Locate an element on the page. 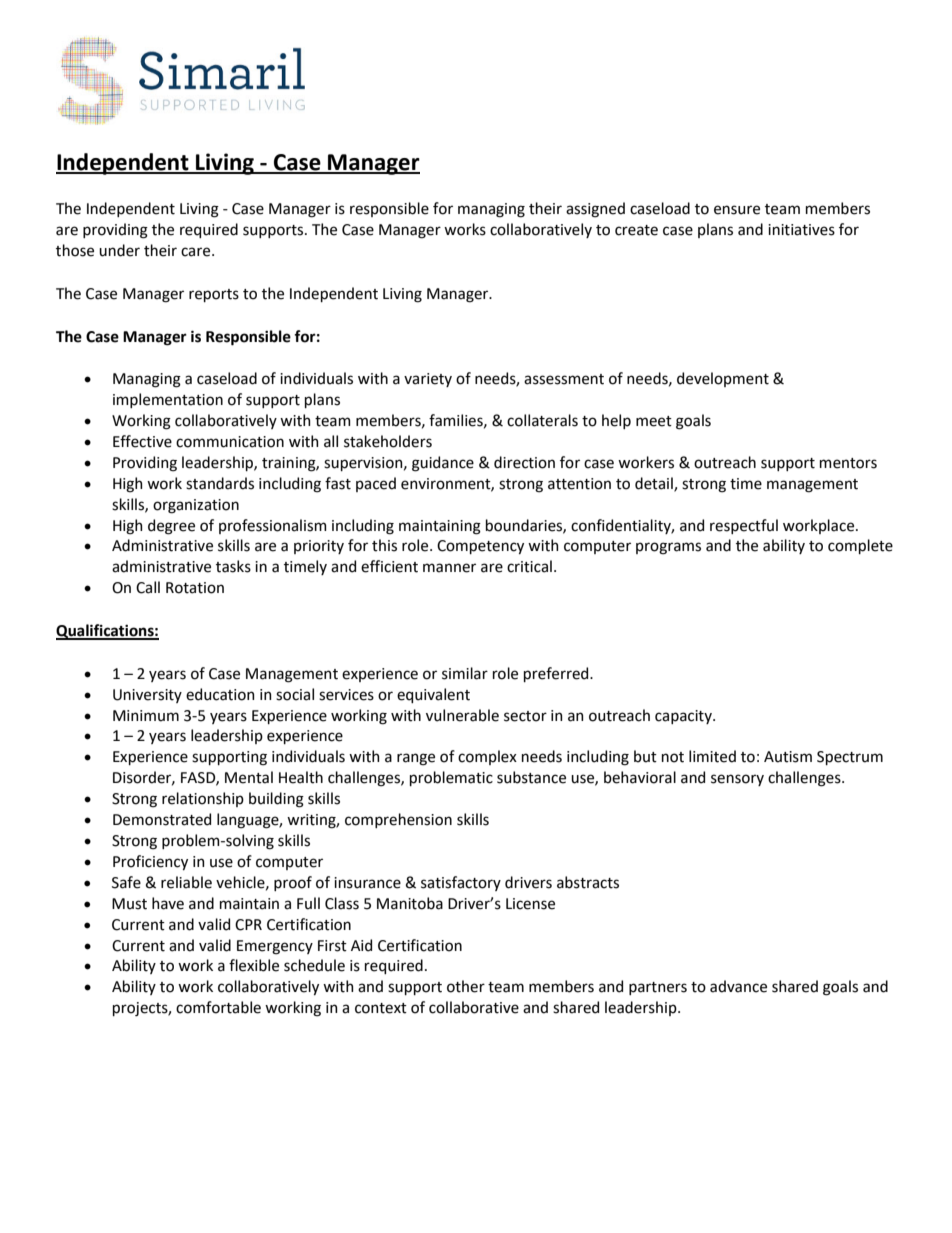 The height and width of the image is (1233, 952). implementation is located at coordinates (168, 400).
